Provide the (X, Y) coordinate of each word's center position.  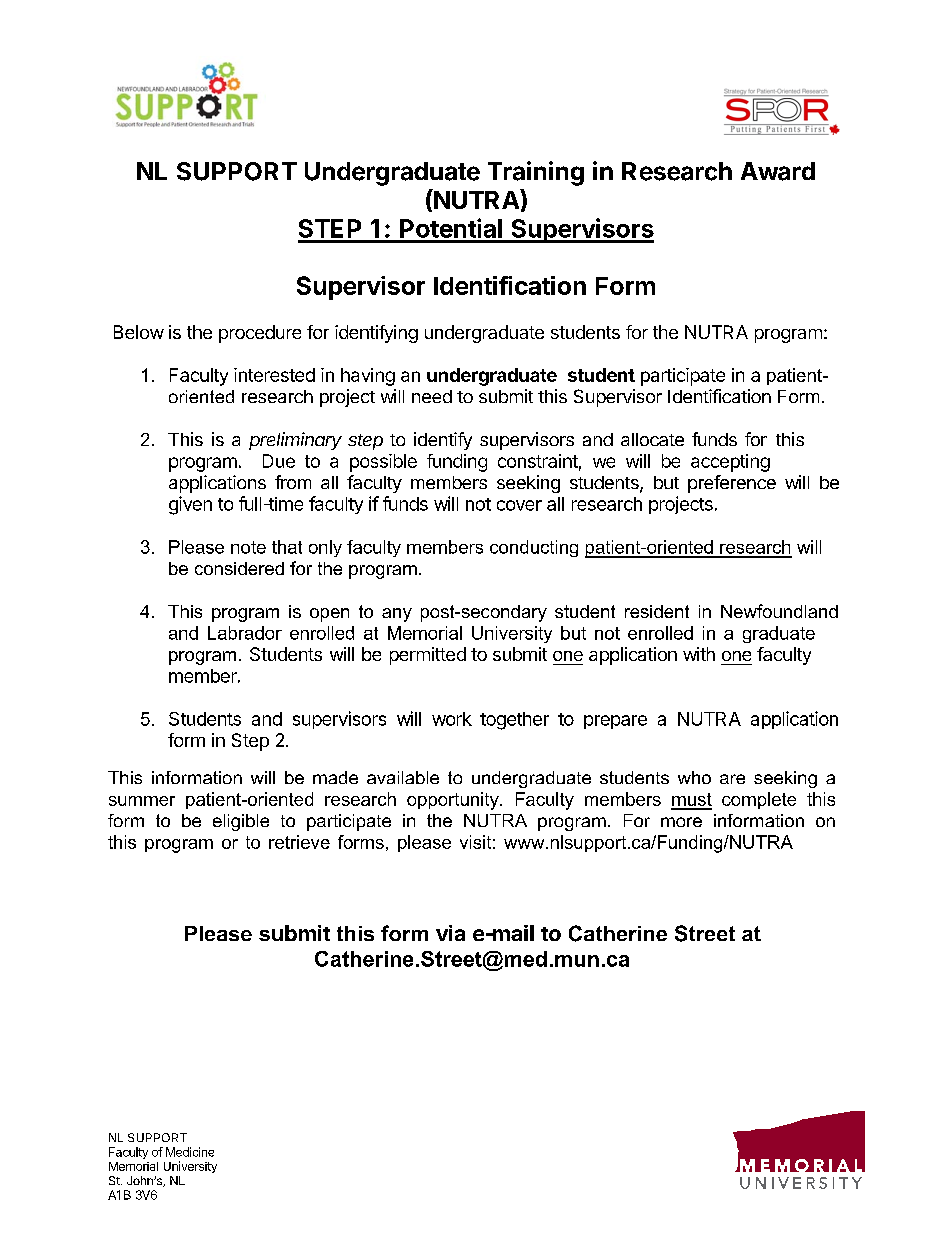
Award (778, 171)
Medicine (190, 1152)
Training (536, 173)
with (699, 654)
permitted (428, 656)
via (450, 933)
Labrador (245, 633)
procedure (260, 334)
